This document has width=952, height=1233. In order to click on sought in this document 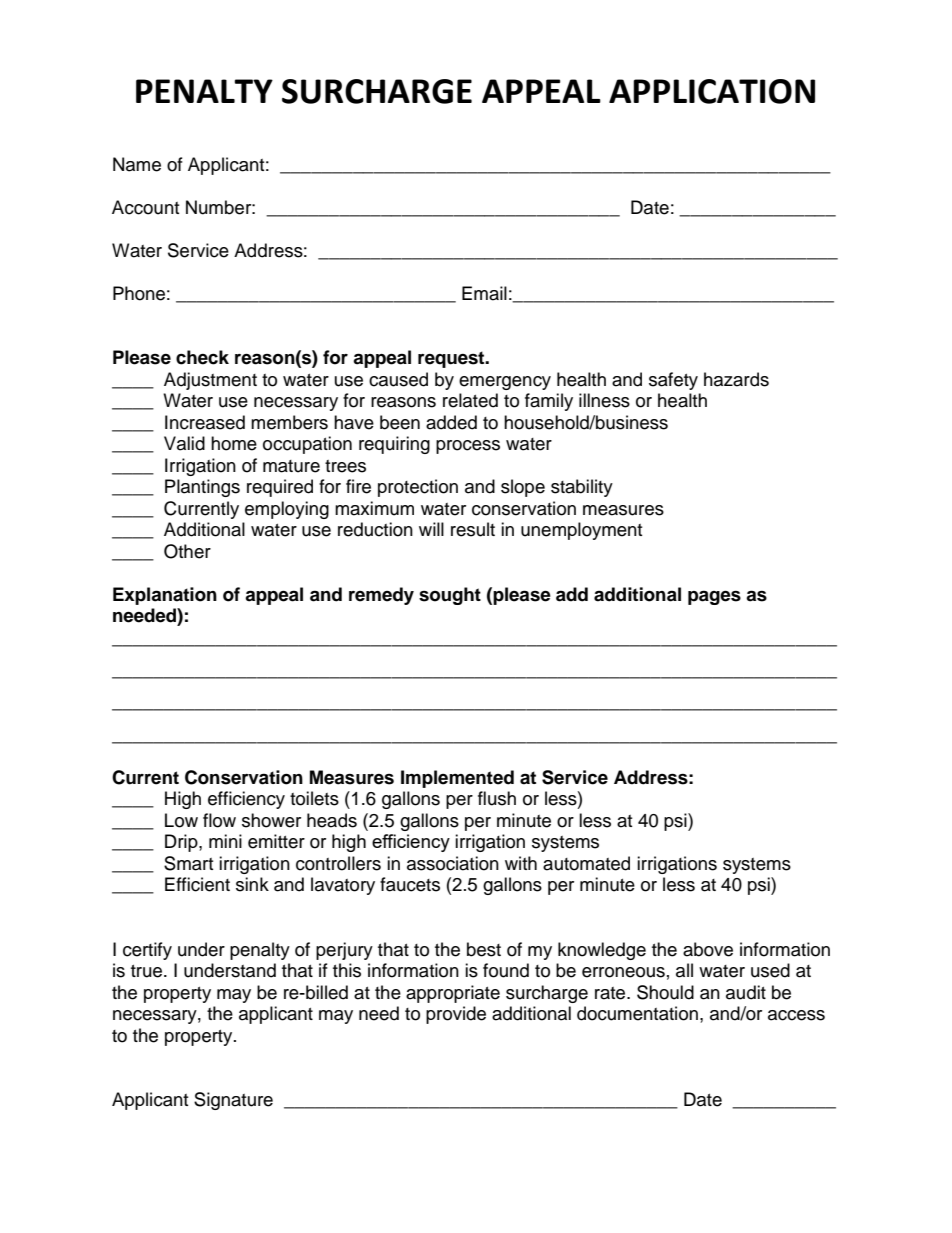, I will do `click(450, 596)`.
